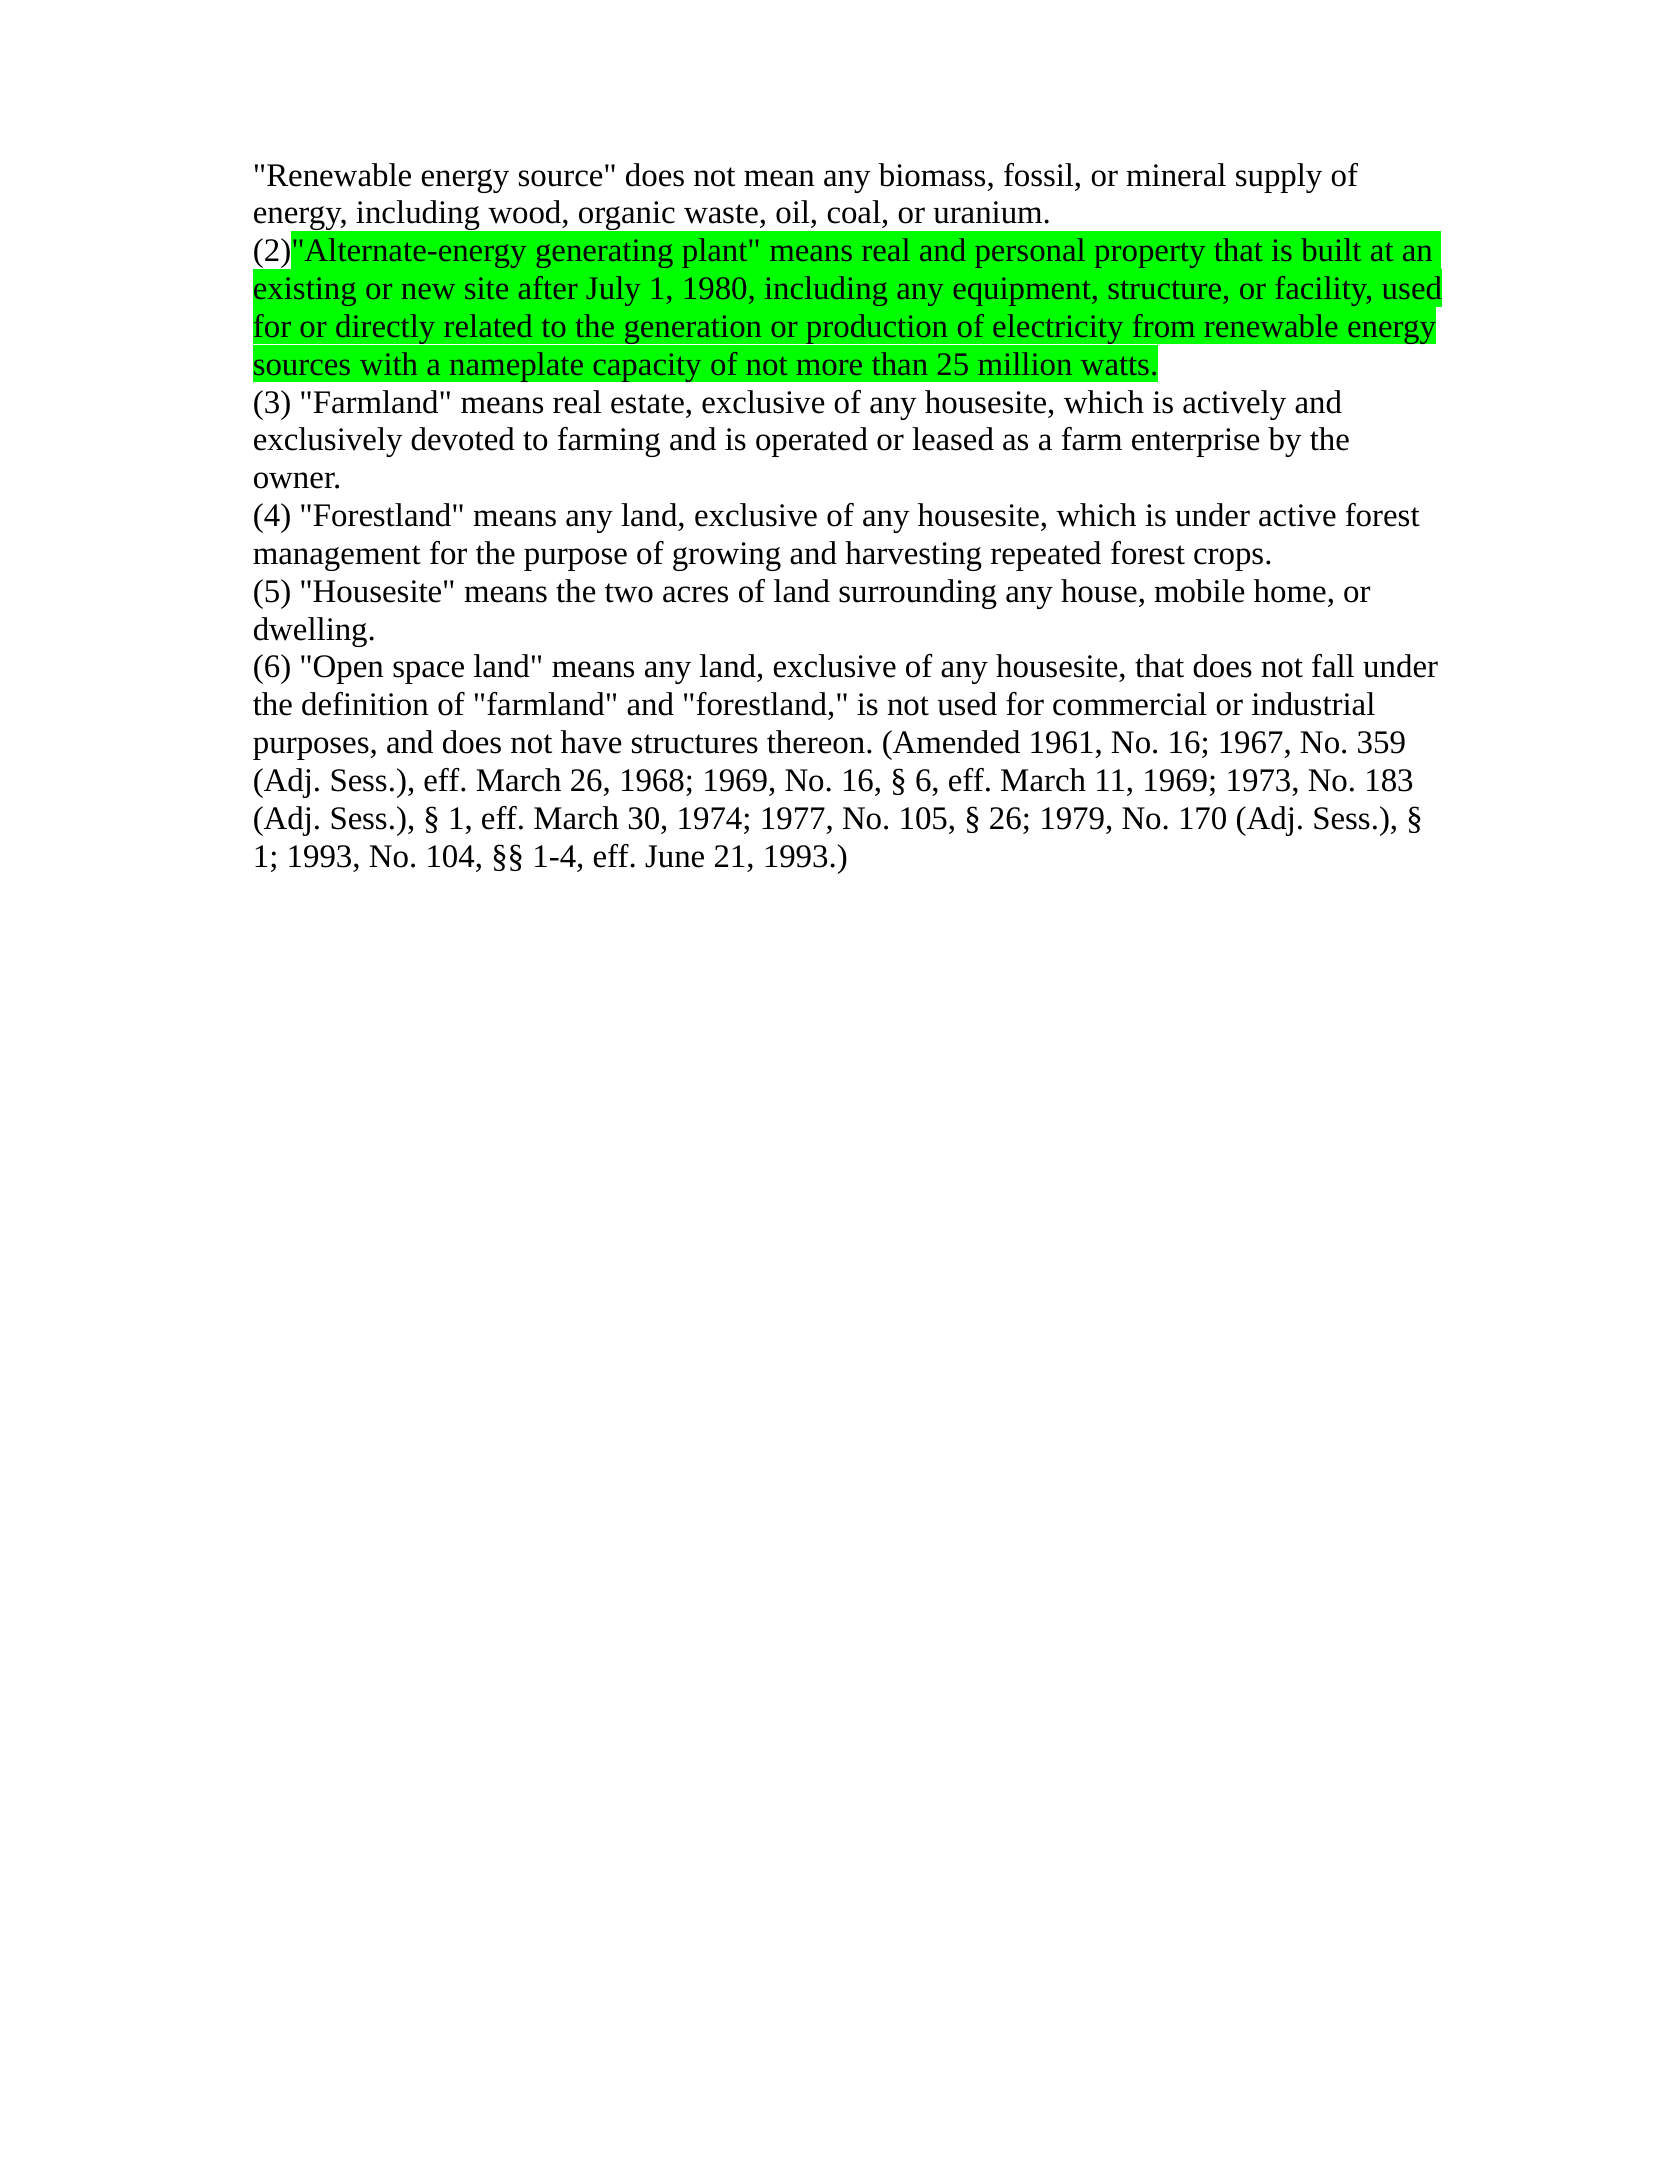 The height and width of the screenshot is (2171, 1677). Describe the element at coordinates (524, 212) in the screenshot. I see `wood` at that location.
